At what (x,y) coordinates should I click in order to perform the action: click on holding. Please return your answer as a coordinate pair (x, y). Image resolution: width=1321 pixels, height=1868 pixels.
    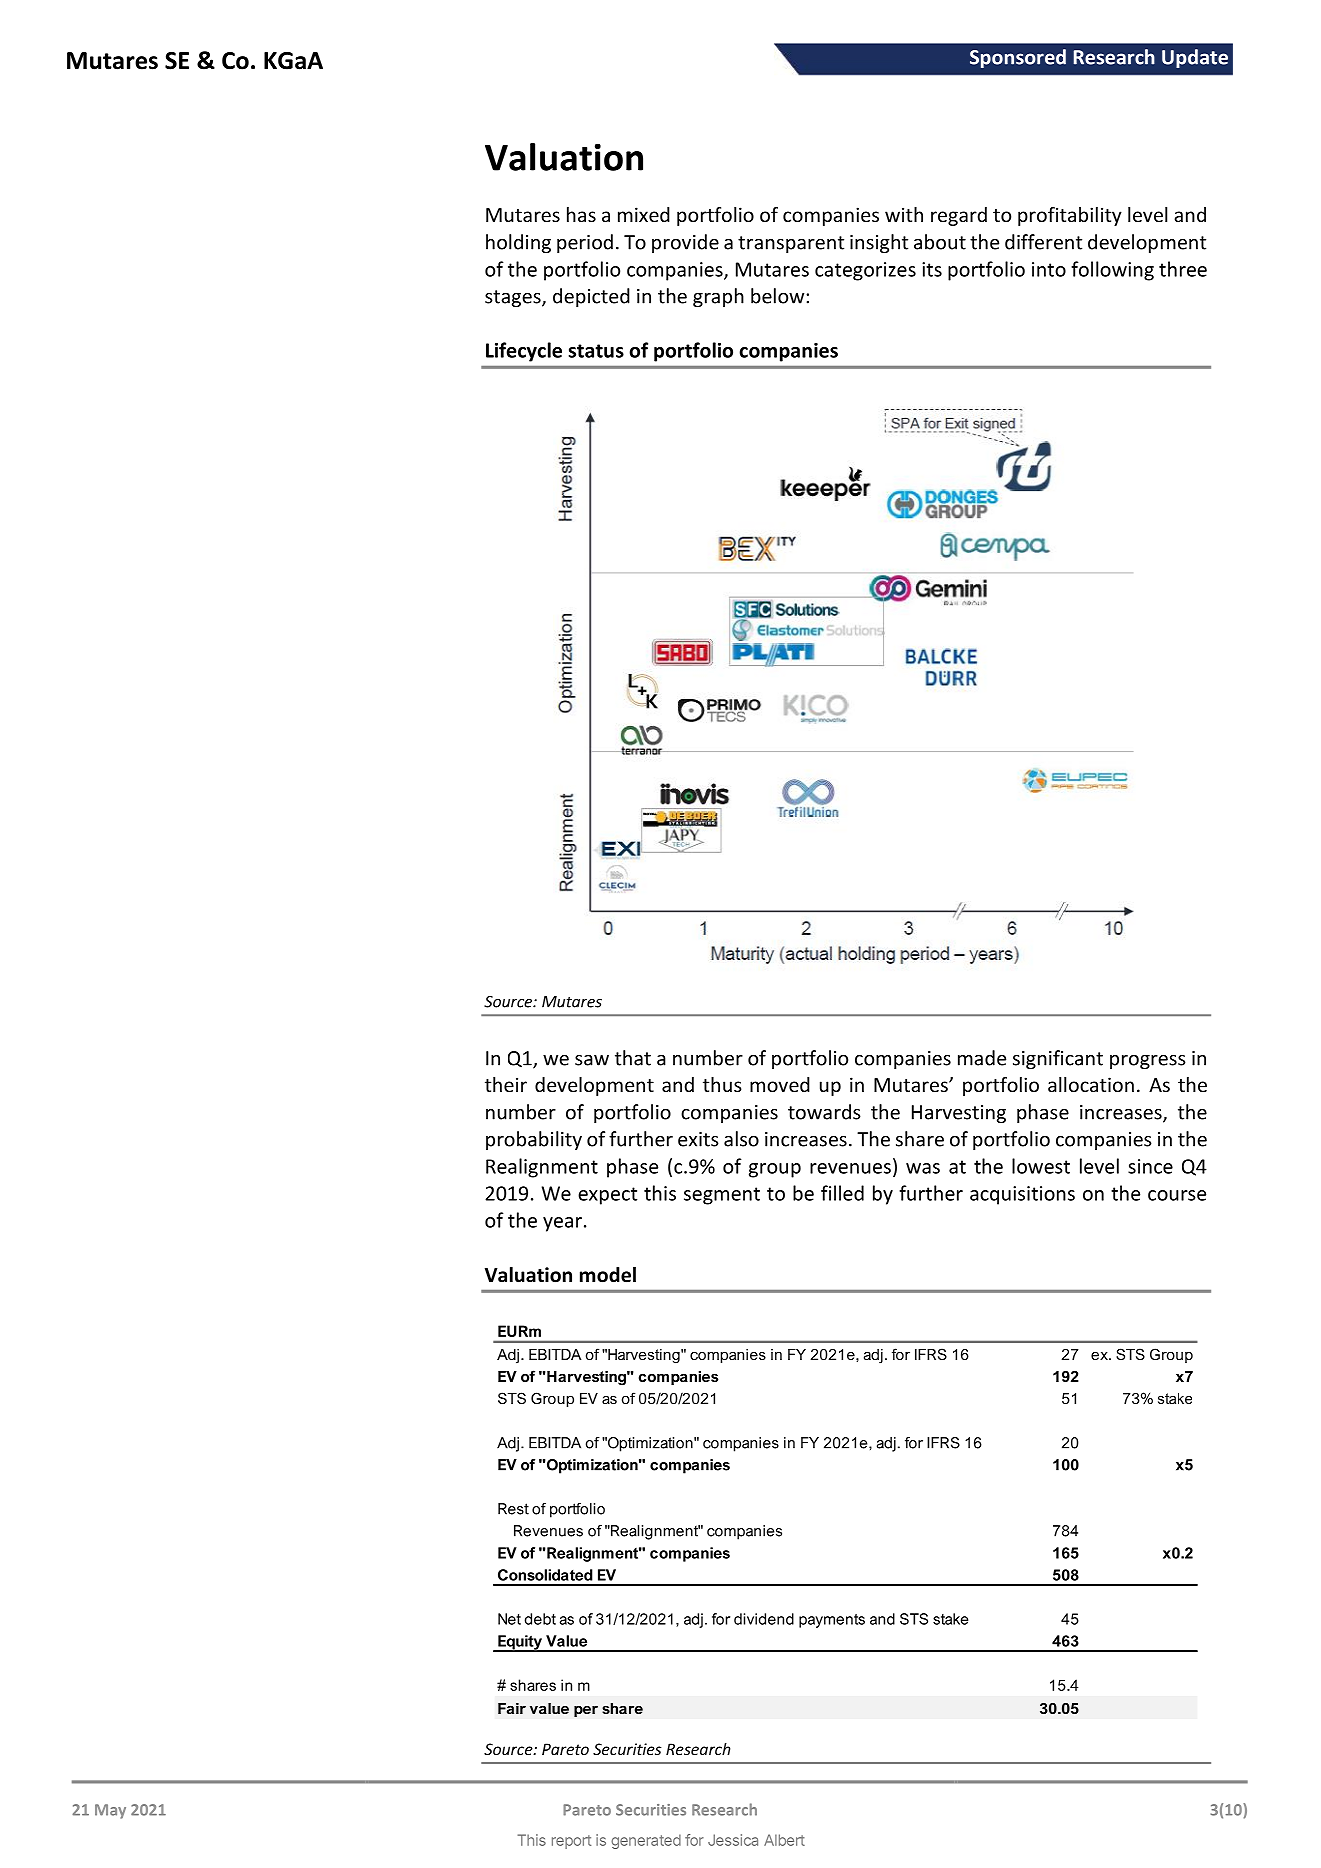
    Looking at the image, I should click on (518, 243).
